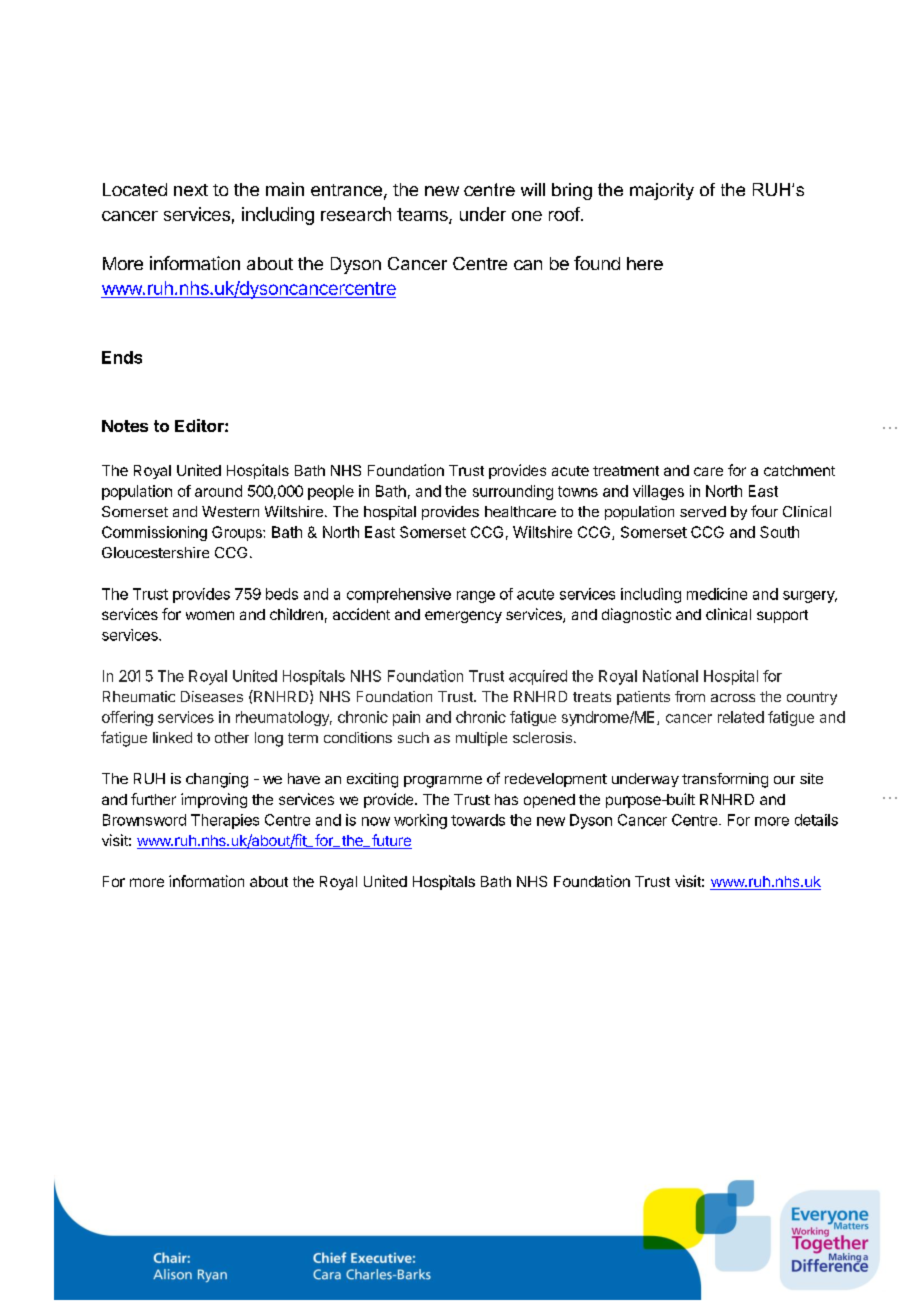  I want to click on Gloucestershire, so click(155, 552).
